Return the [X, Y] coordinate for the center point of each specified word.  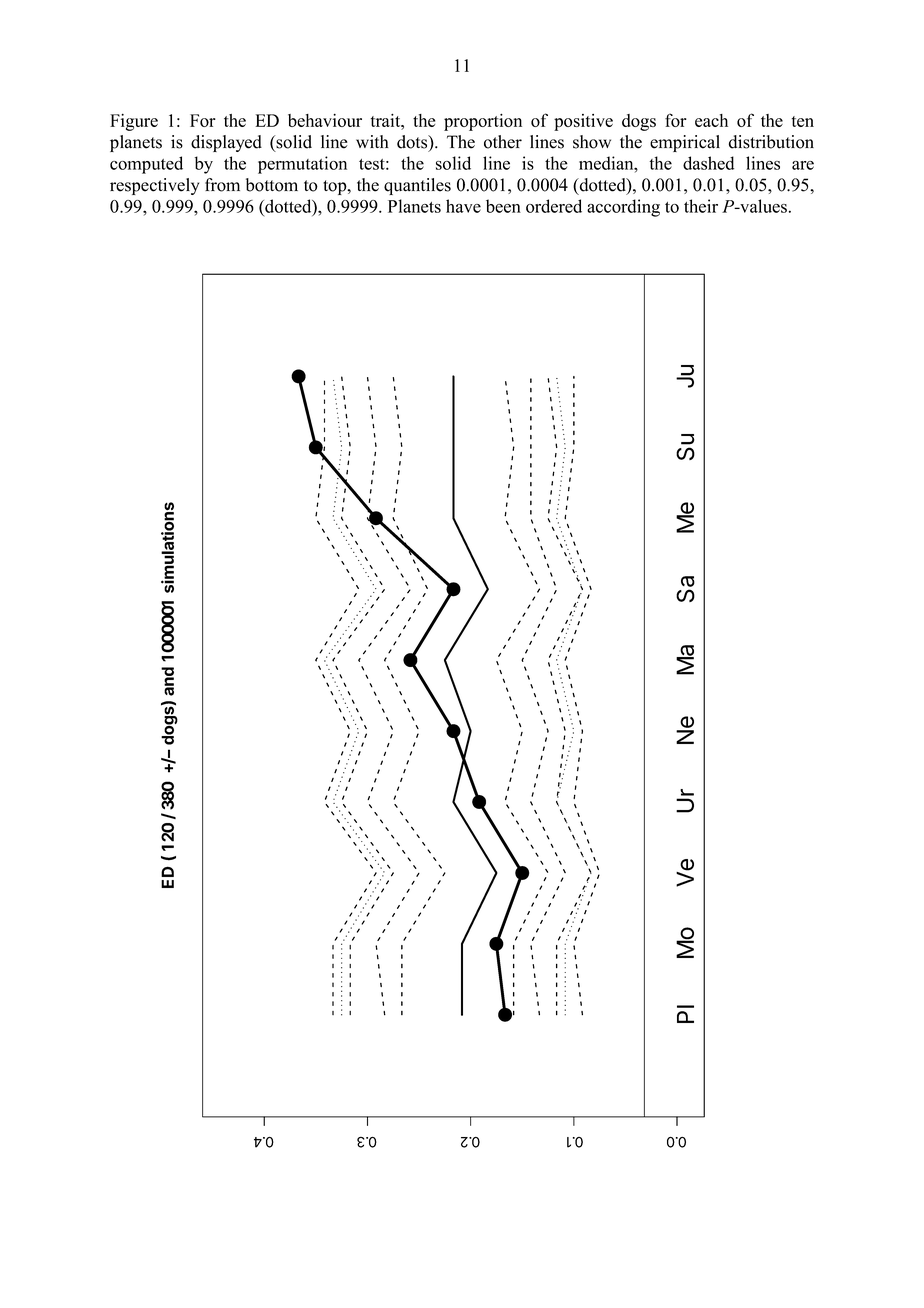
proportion [483, 122]
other [503, 142]
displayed [226, 143]
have [463, 206]
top [336, 187]
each [711, 120]
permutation [302, 165]
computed [146, 165]
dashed [708, 163]
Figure [134, 122]
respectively [154, 186]
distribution [771, 142]
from [222, 185]
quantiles [417, 186]
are [803, 165]
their [701, 206]
